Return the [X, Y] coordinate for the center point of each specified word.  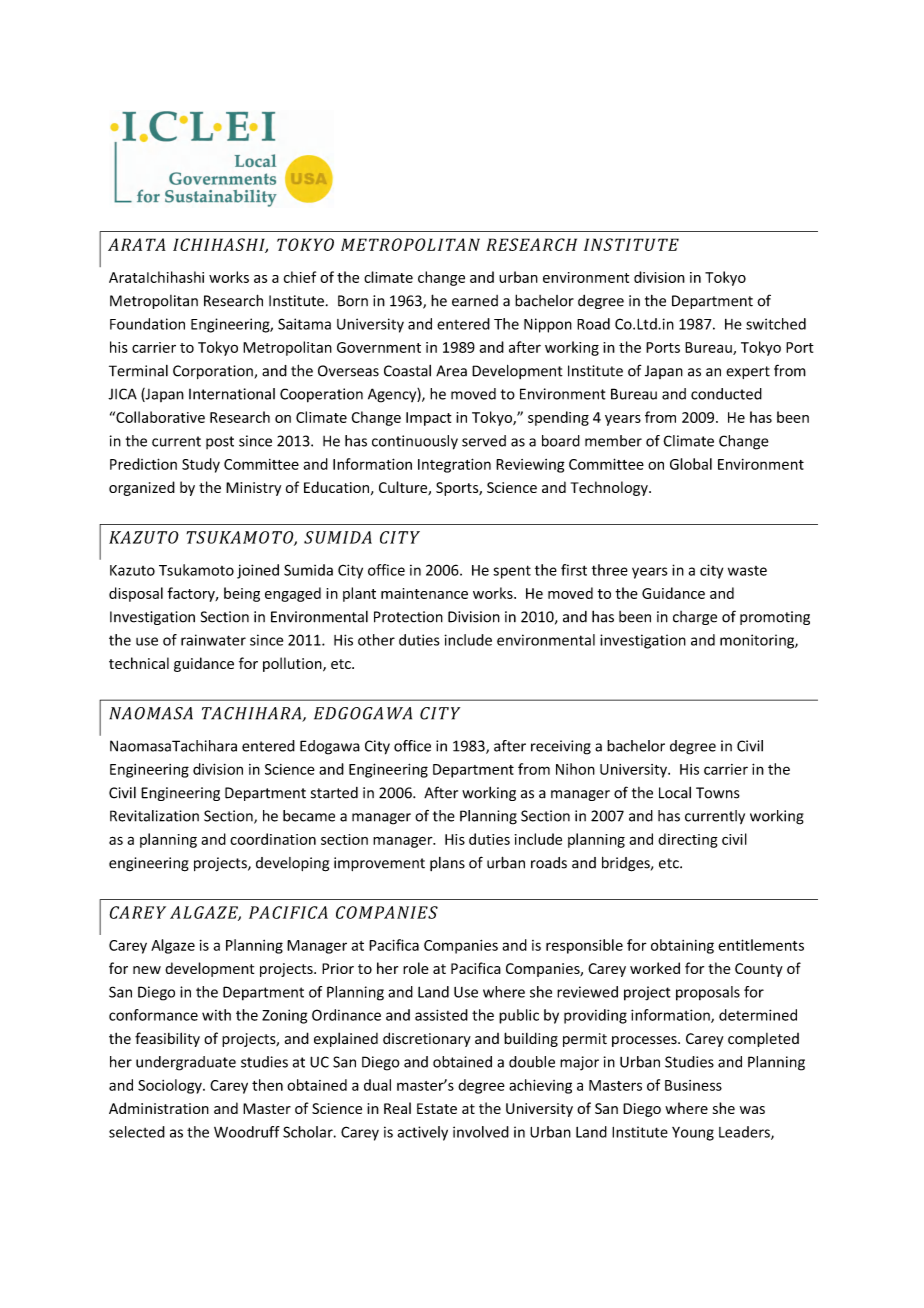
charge [695, 618]
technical [139, 663]
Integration [454, 465]
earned [475, 301]
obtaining [682, 946]
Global [691, 464]
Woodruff [247, 1132]
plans [447, 864]
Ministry [253, 489]
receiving [561, 747]
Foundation [147, 324]
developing [292, 864]
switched [776, 324]
